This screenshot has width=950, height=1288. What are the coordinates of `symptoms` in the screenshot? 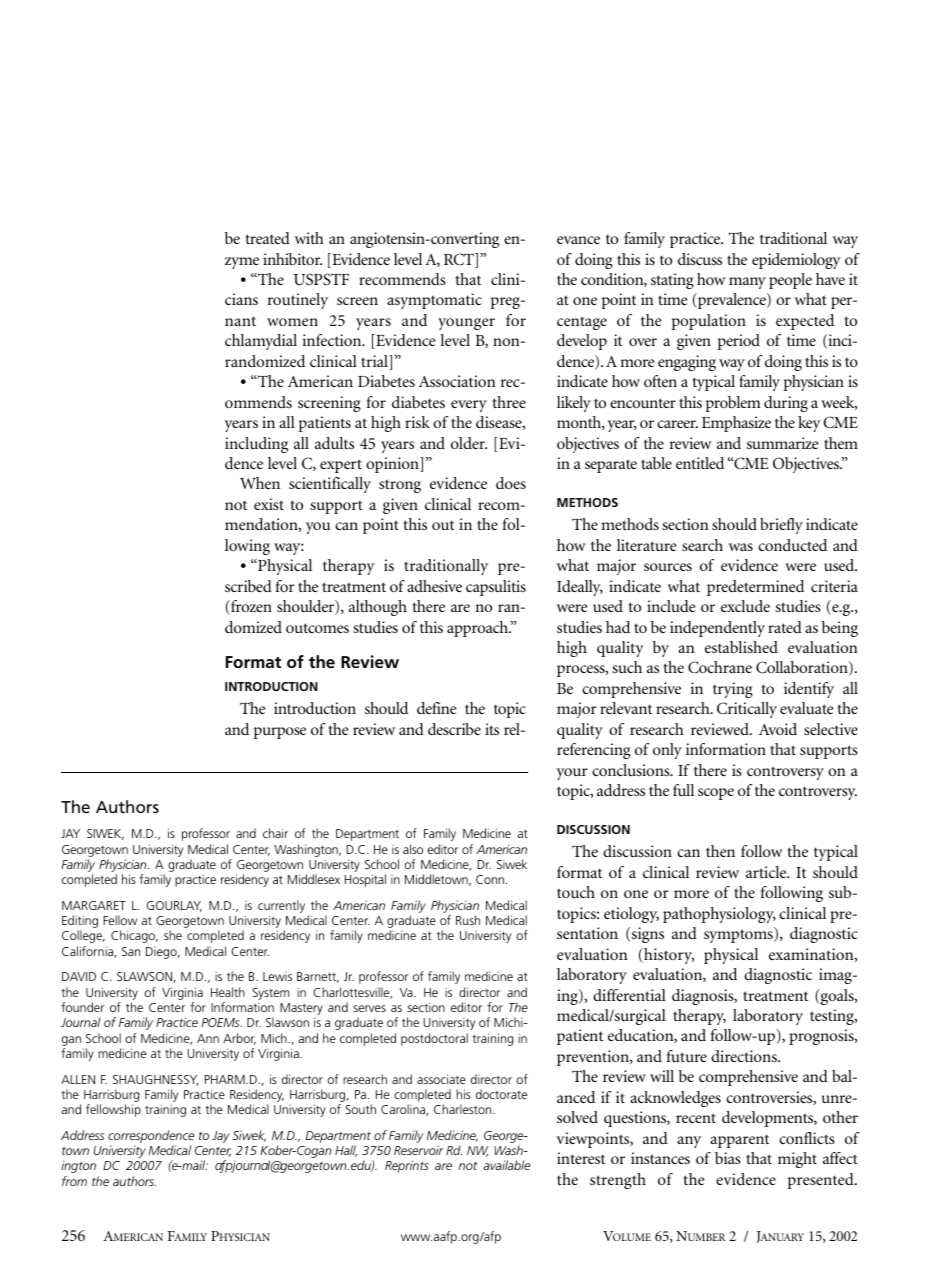 It's located at (739, 936).
